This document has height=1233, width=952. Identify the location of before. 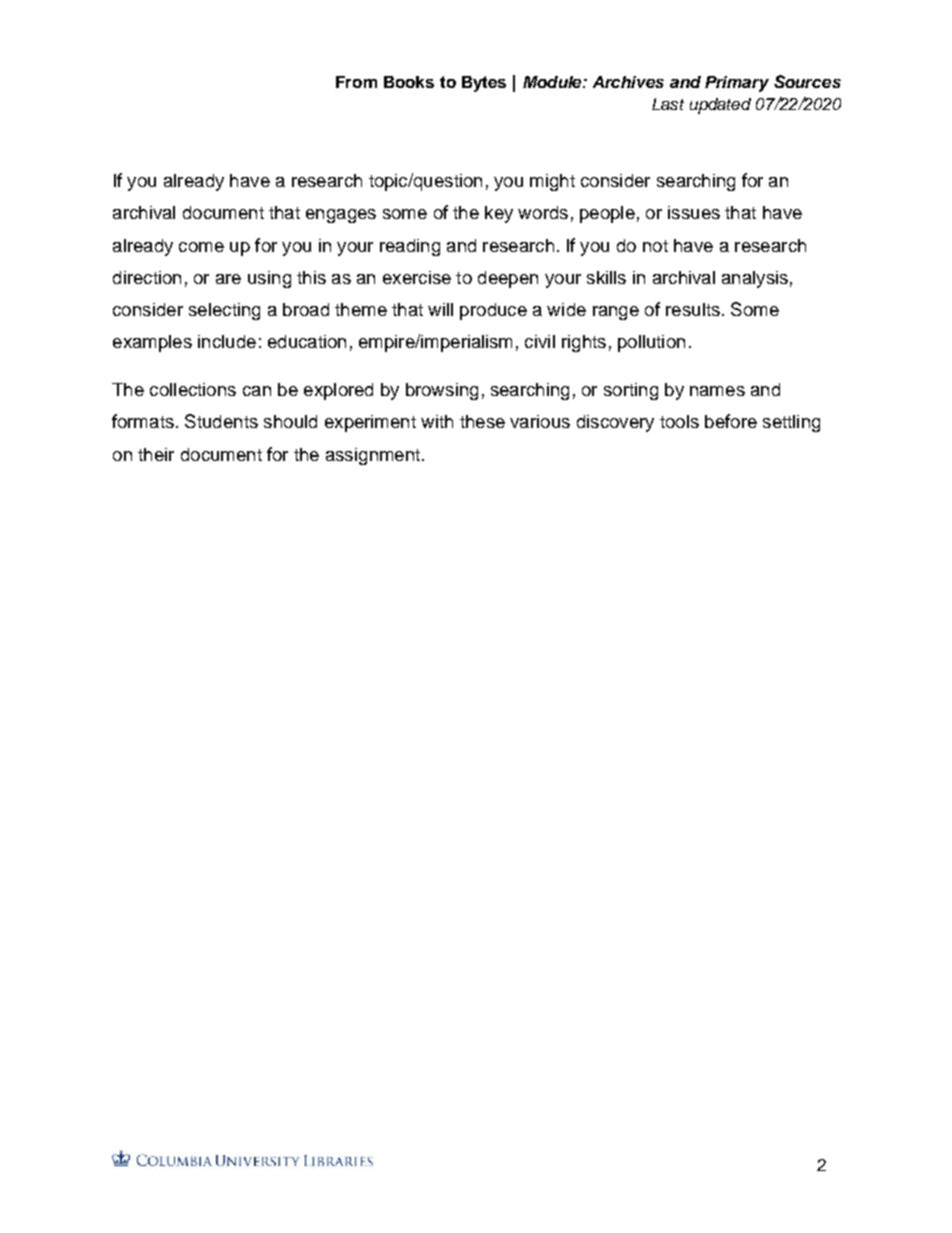
(731, 421).
